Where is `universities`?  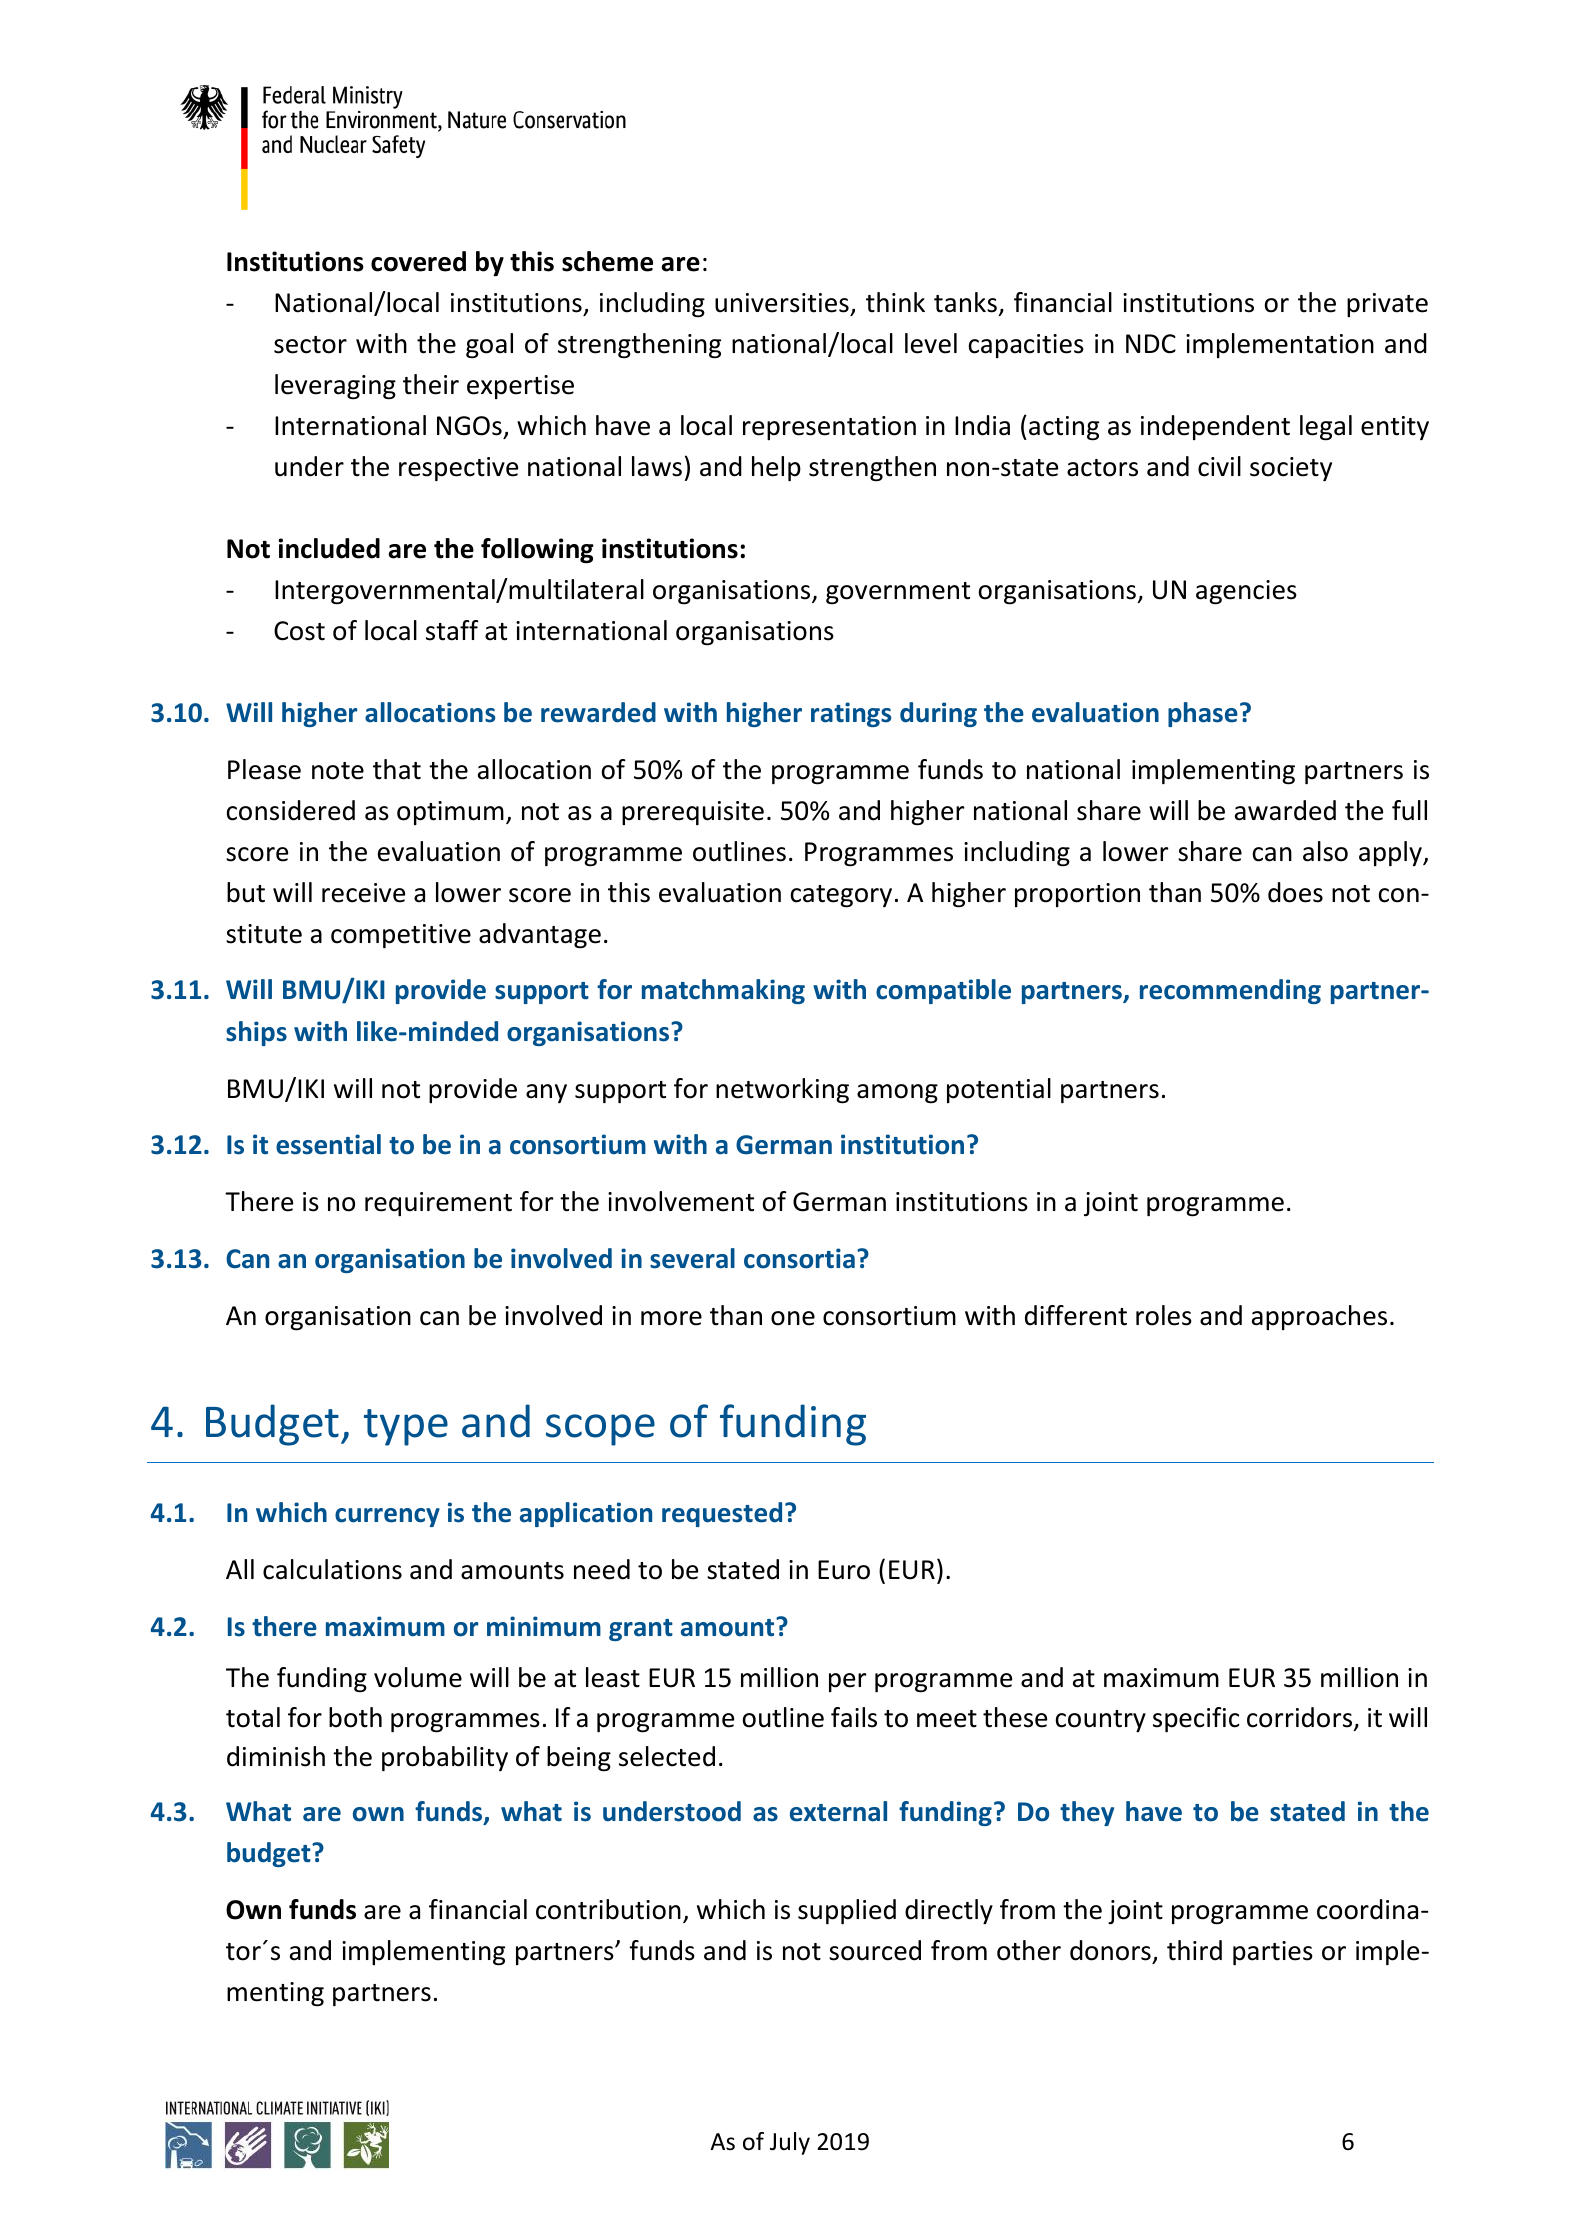 universities is located at coordinates (782, 303).
